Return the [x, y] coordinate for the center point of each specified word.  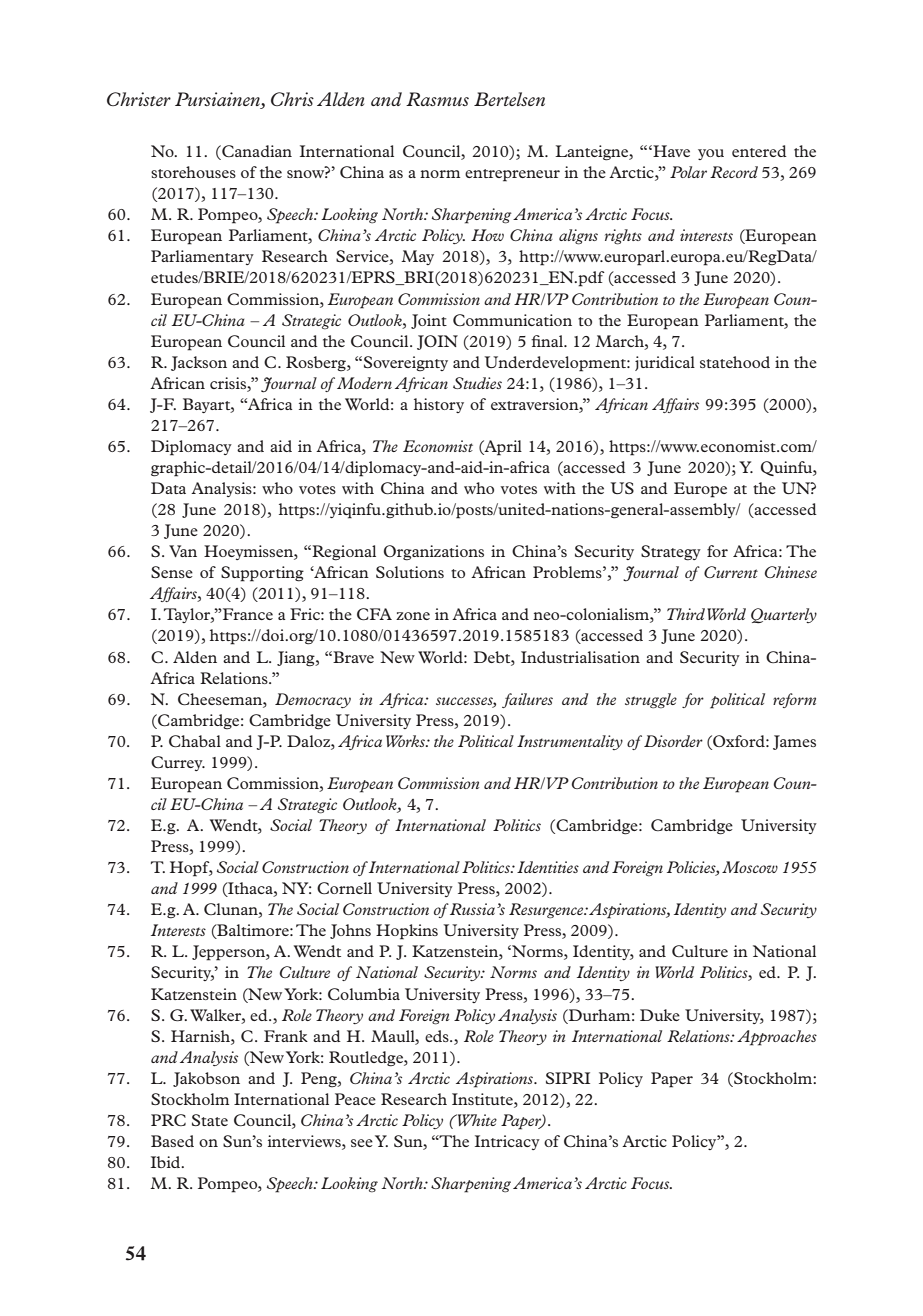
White [476, 1120]
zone [413, 616]
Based [172, 1141]
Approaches [777, 1038]
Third [686, 614]
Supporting [262, 574]
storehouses [193, 172]
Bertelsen [509, 99]
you [711, 154]
